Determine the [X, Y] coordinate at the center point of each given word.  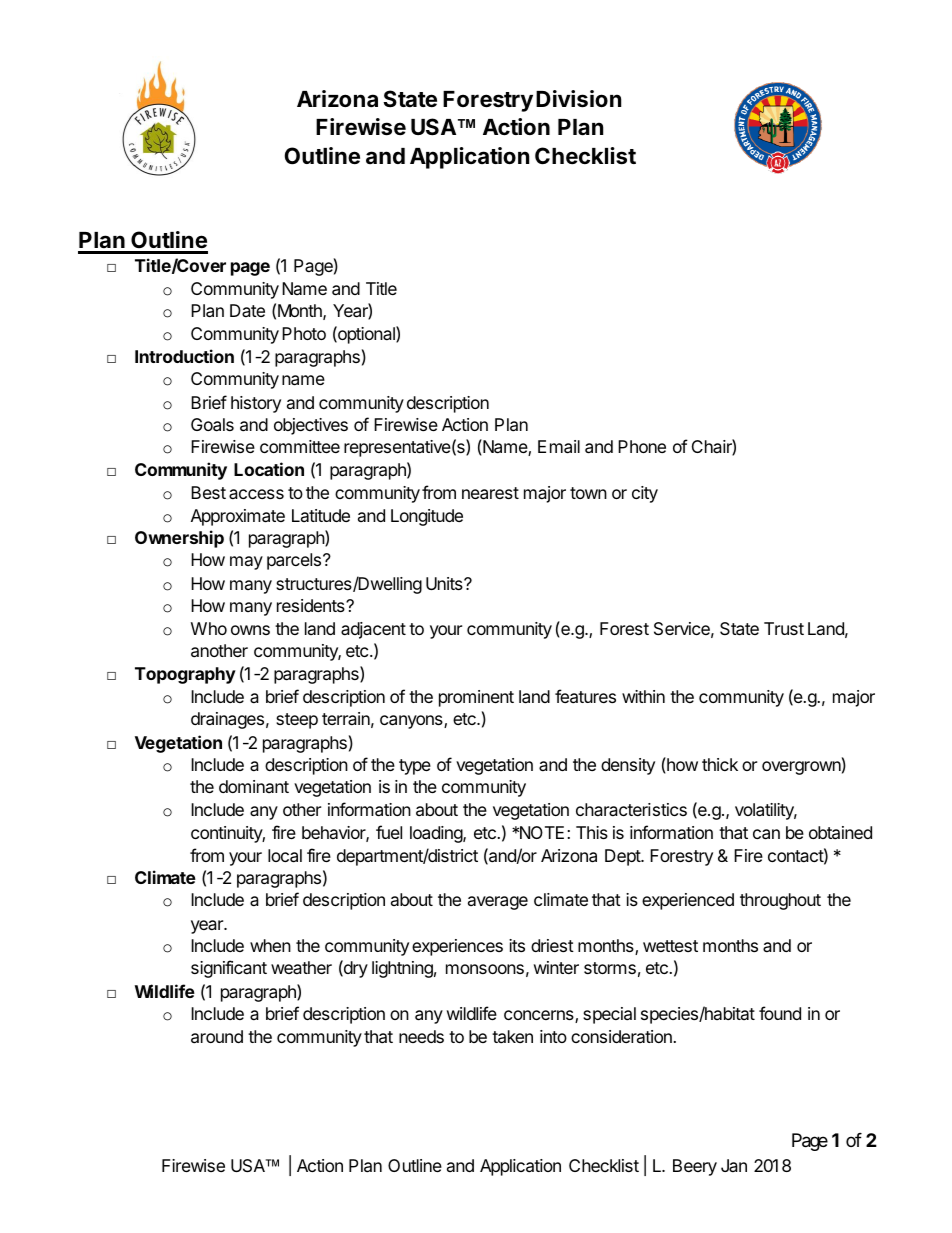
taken [512, 1037]
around [217, 1037]
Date [247, 310]
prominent [476, 698]
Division [578, 99]
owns [250, 630]
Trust [784, 628]
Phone [642, 446]
